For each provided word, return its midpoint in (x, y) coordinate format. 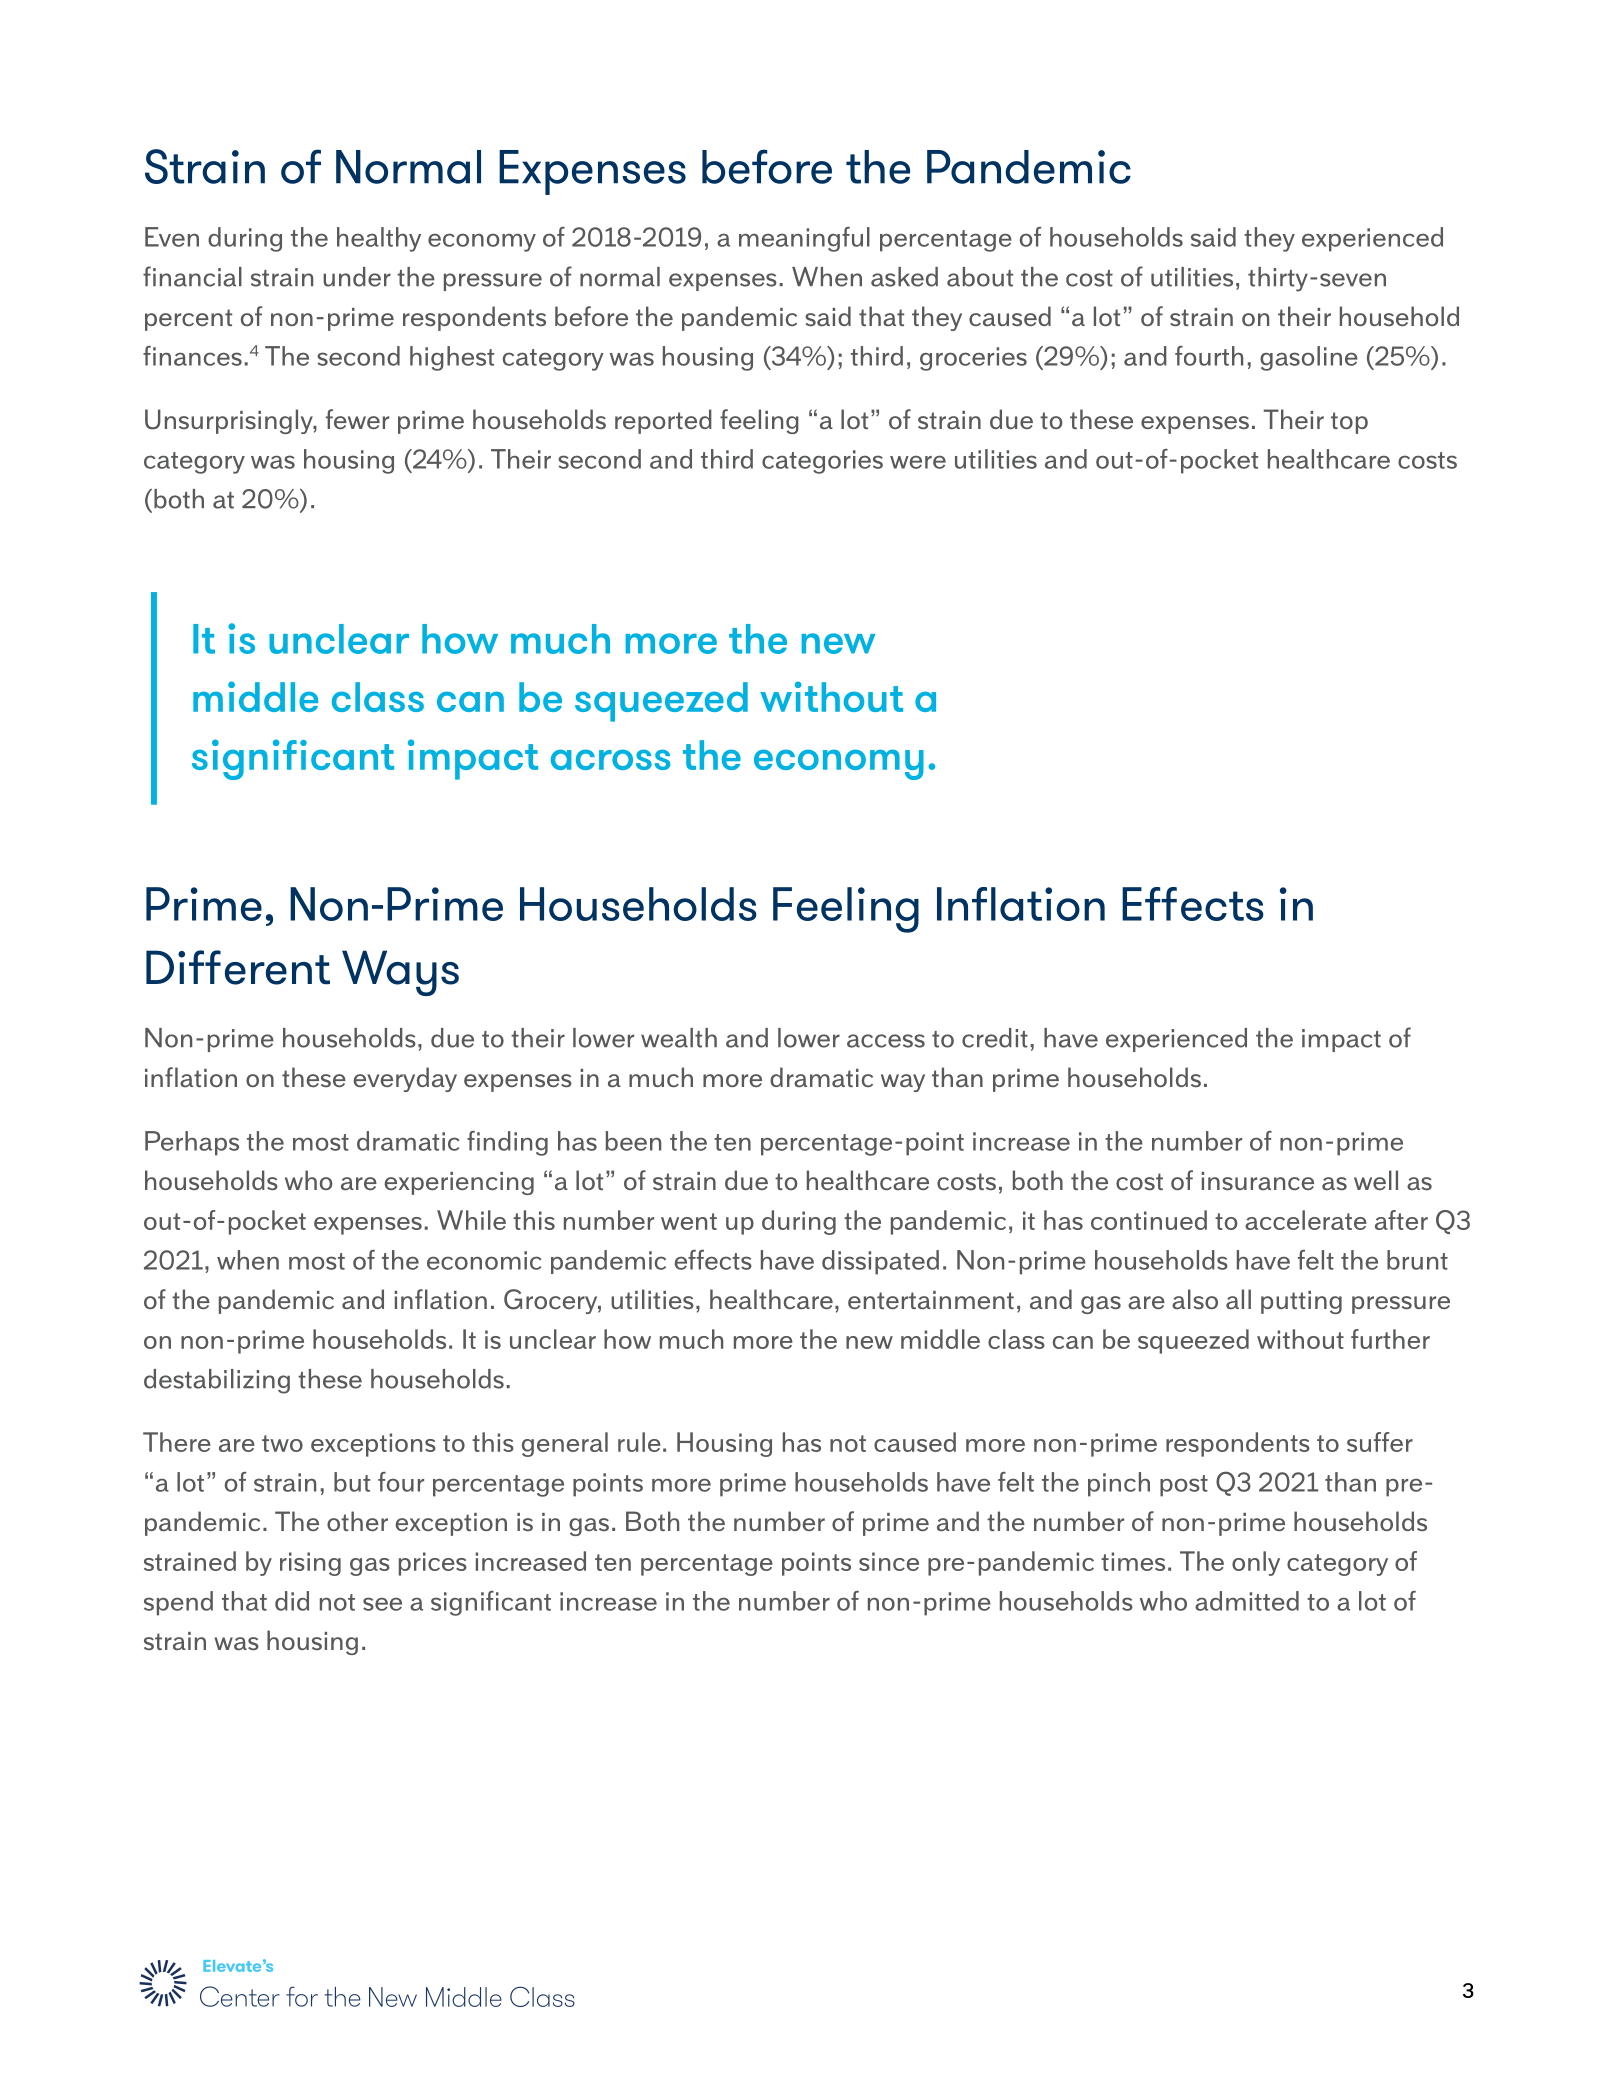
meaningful (804, 239)
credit (995, 1038)
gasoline (1309, 358)
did (292, 1601)
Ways (400, 973)
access (886, 1041)
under (357, 277)
